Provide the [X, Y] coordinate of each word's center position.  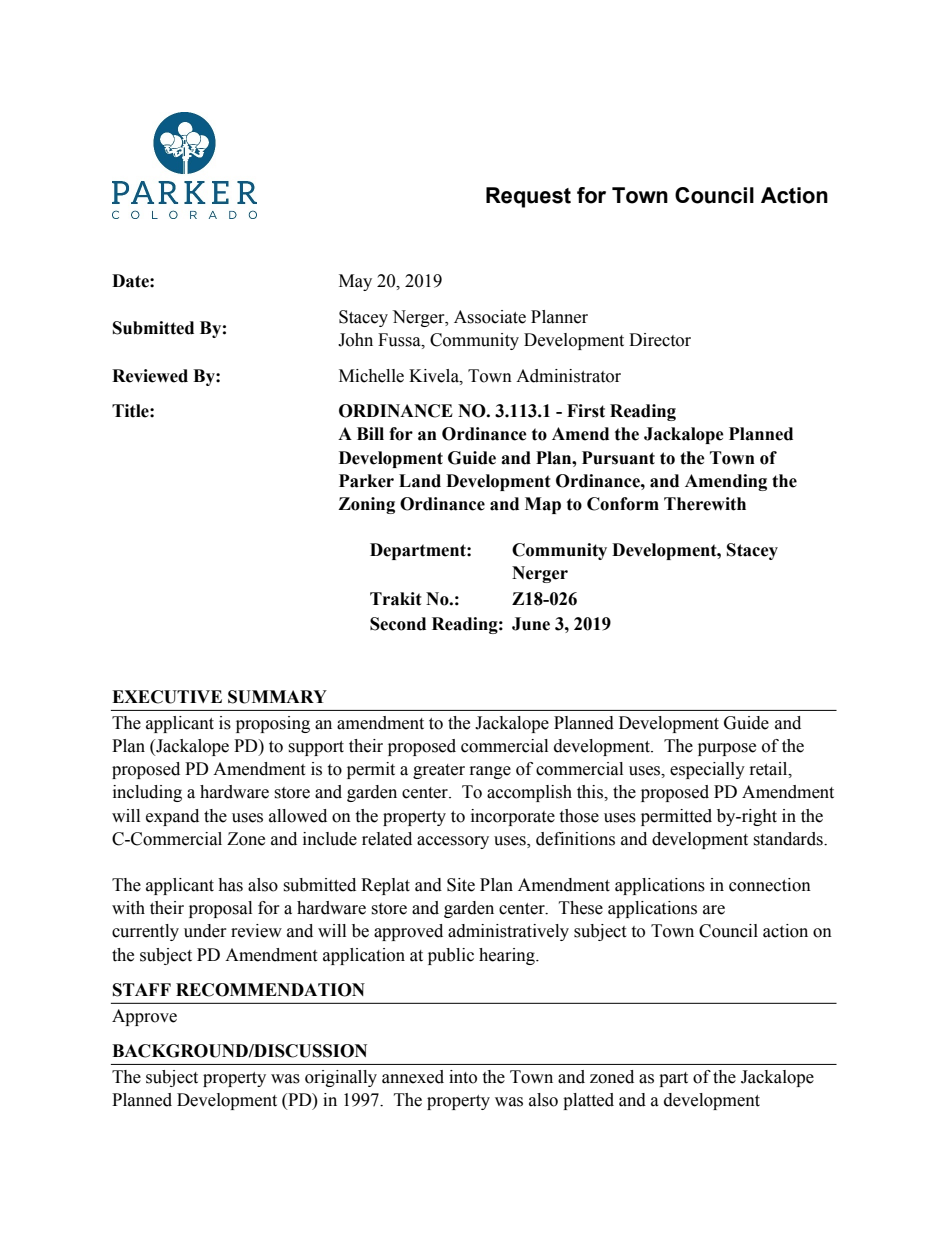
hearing [508, 956]
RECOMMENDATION [270, 990]
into [463, 1077]
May [355, 282]
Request [528, 197]
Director [660, 340]
